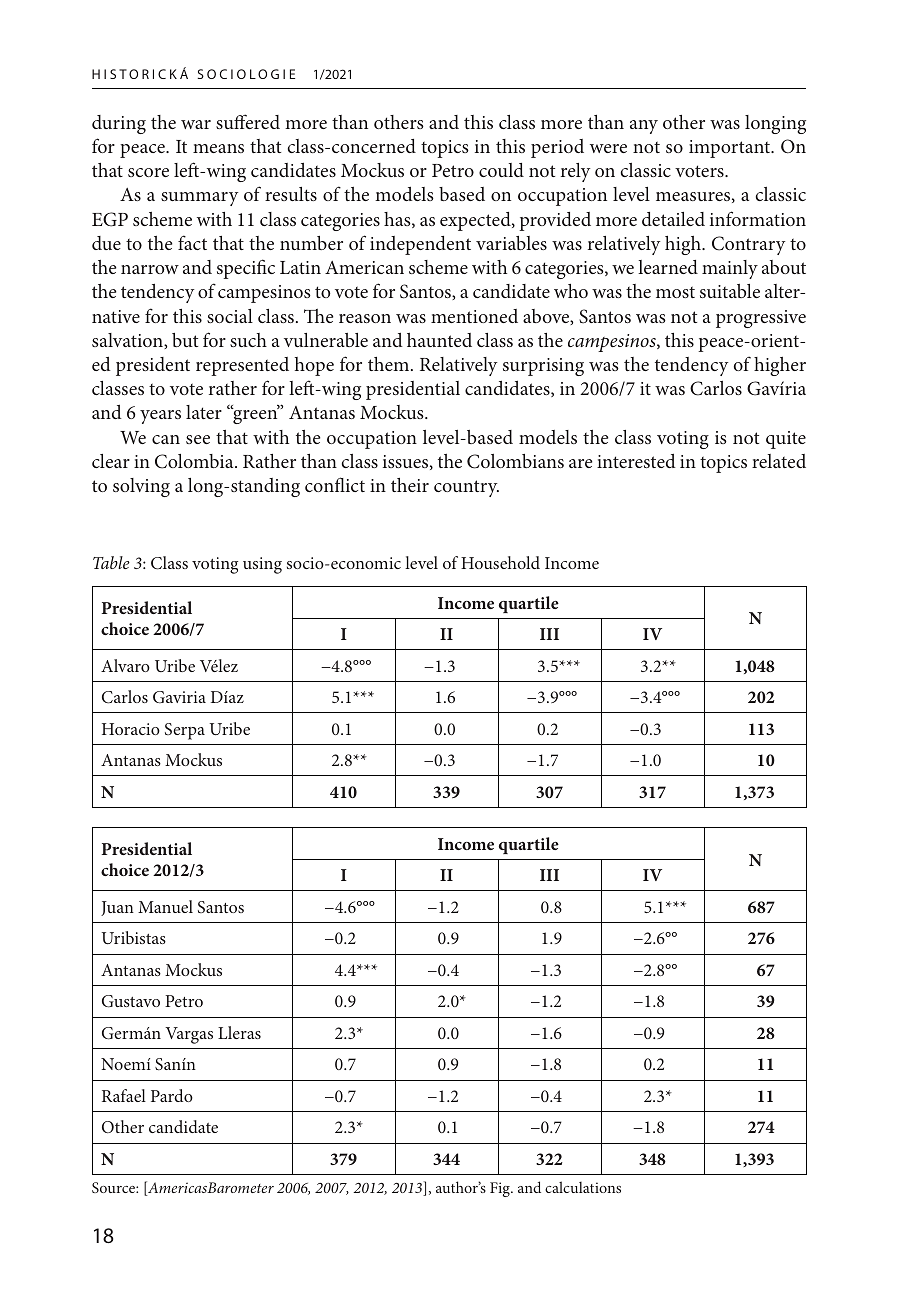 The height and width of the screenshot is (1316, 898). I want to click on could, so click(501, 170).
